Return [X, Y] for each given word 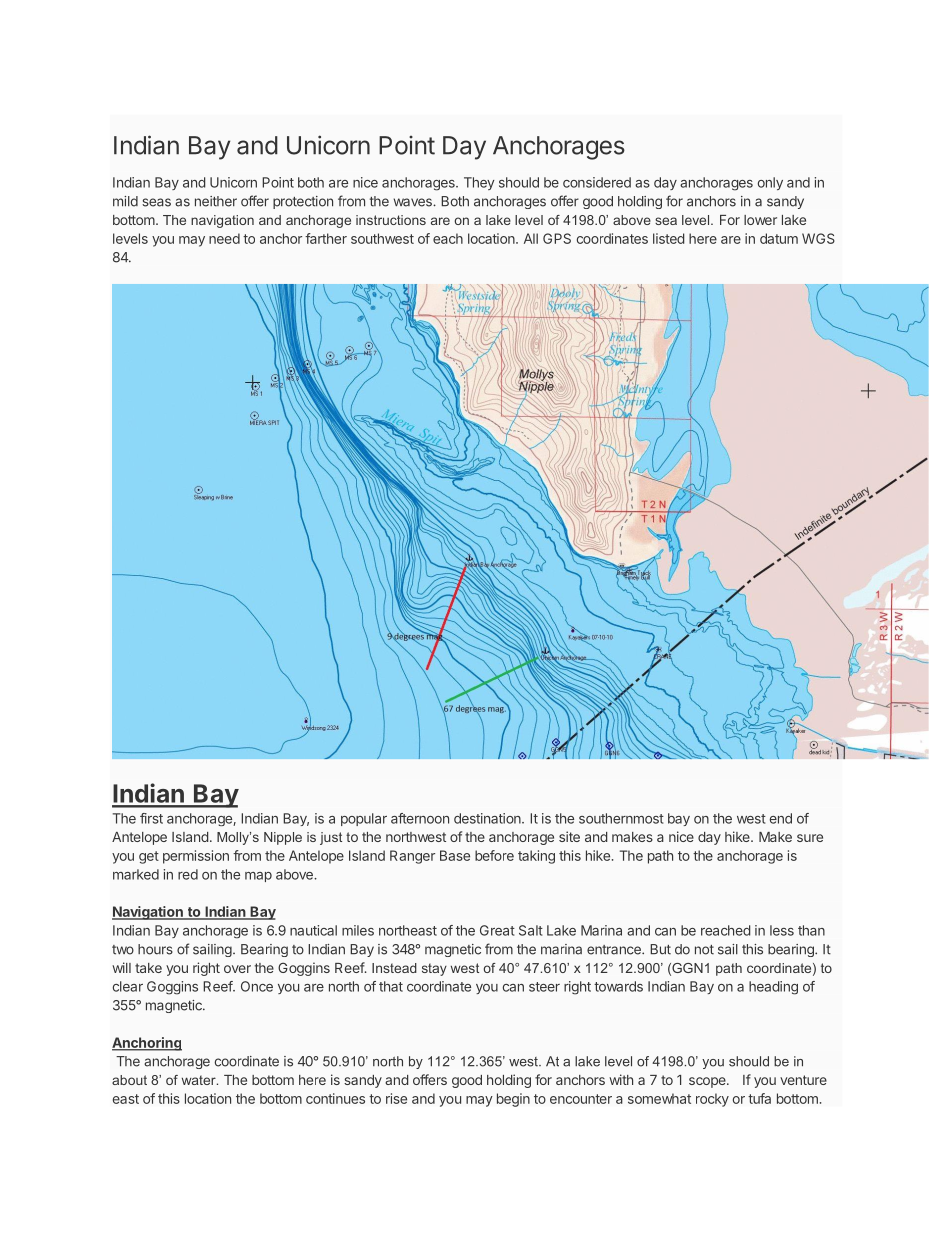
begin [513, 1100]
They [479, 183]
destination [488, 818]
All [531, 238]
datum [779, 238]
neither [216, 201]
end [781, 818]
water [200, 1080]
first [151, 818]
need [224, 238]
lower [760, 220]
